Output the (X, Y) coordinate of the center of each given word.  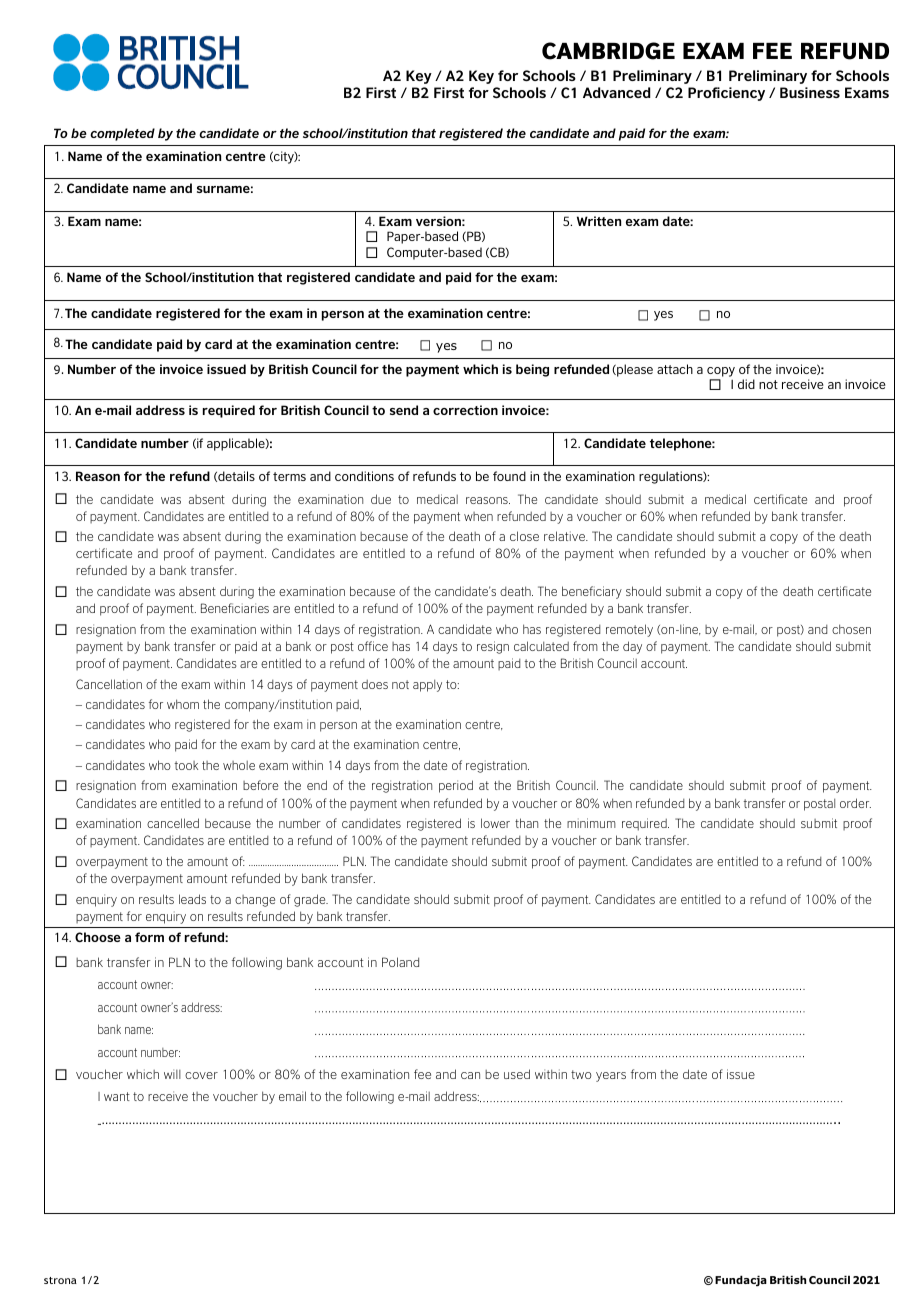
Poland (400, 962)
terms (289, 476)
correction (465, 410)
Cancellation (109, 684)
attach (675, 369)
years (611, 1077)
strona (60, 1280)
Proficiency (726, 94)
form (149, 937)
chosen (851, 629)
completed (122, 134)
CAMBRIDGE (608, 51)
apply (427, 685)
